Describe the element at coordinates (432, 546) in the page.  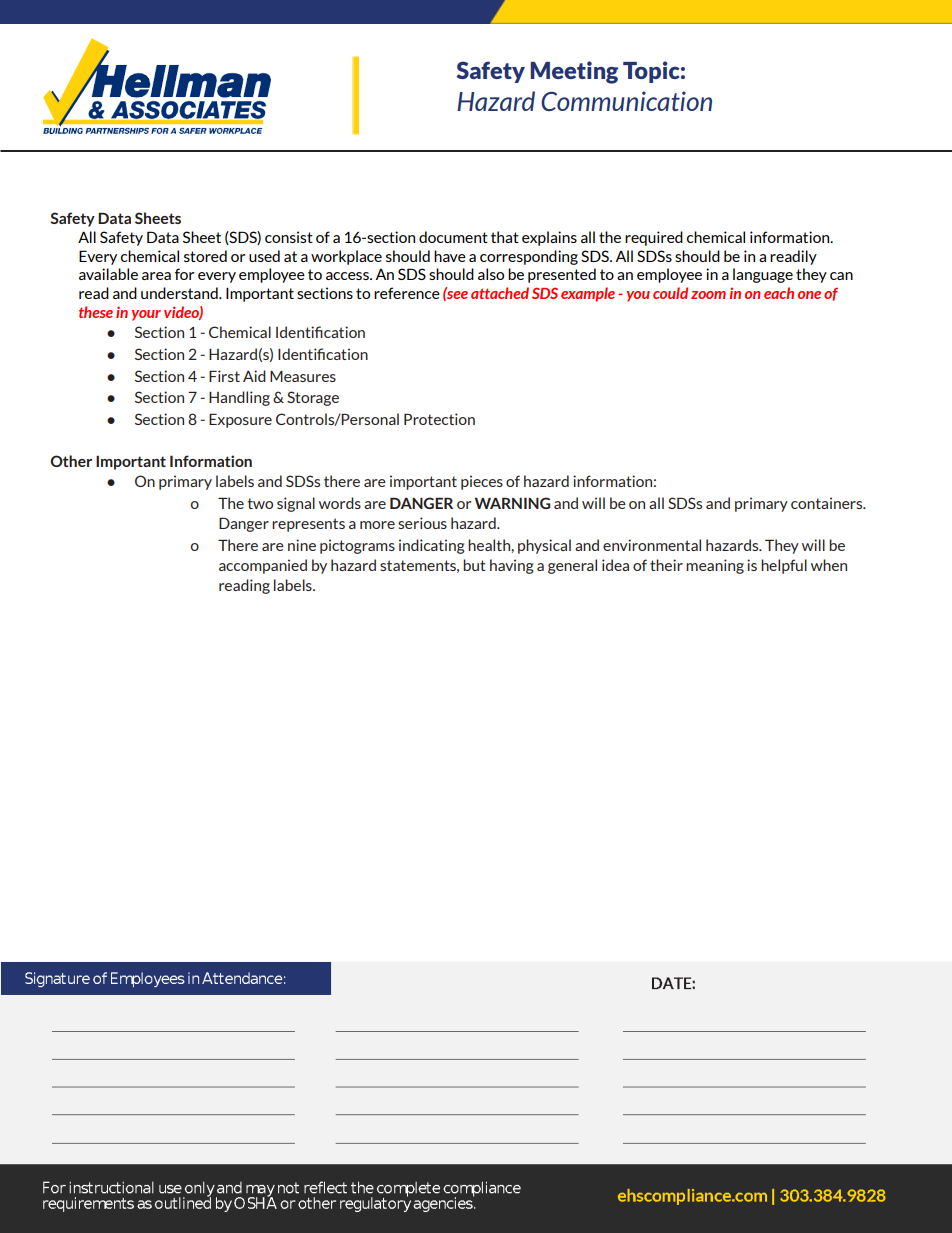
I see `indicating` at that location.
